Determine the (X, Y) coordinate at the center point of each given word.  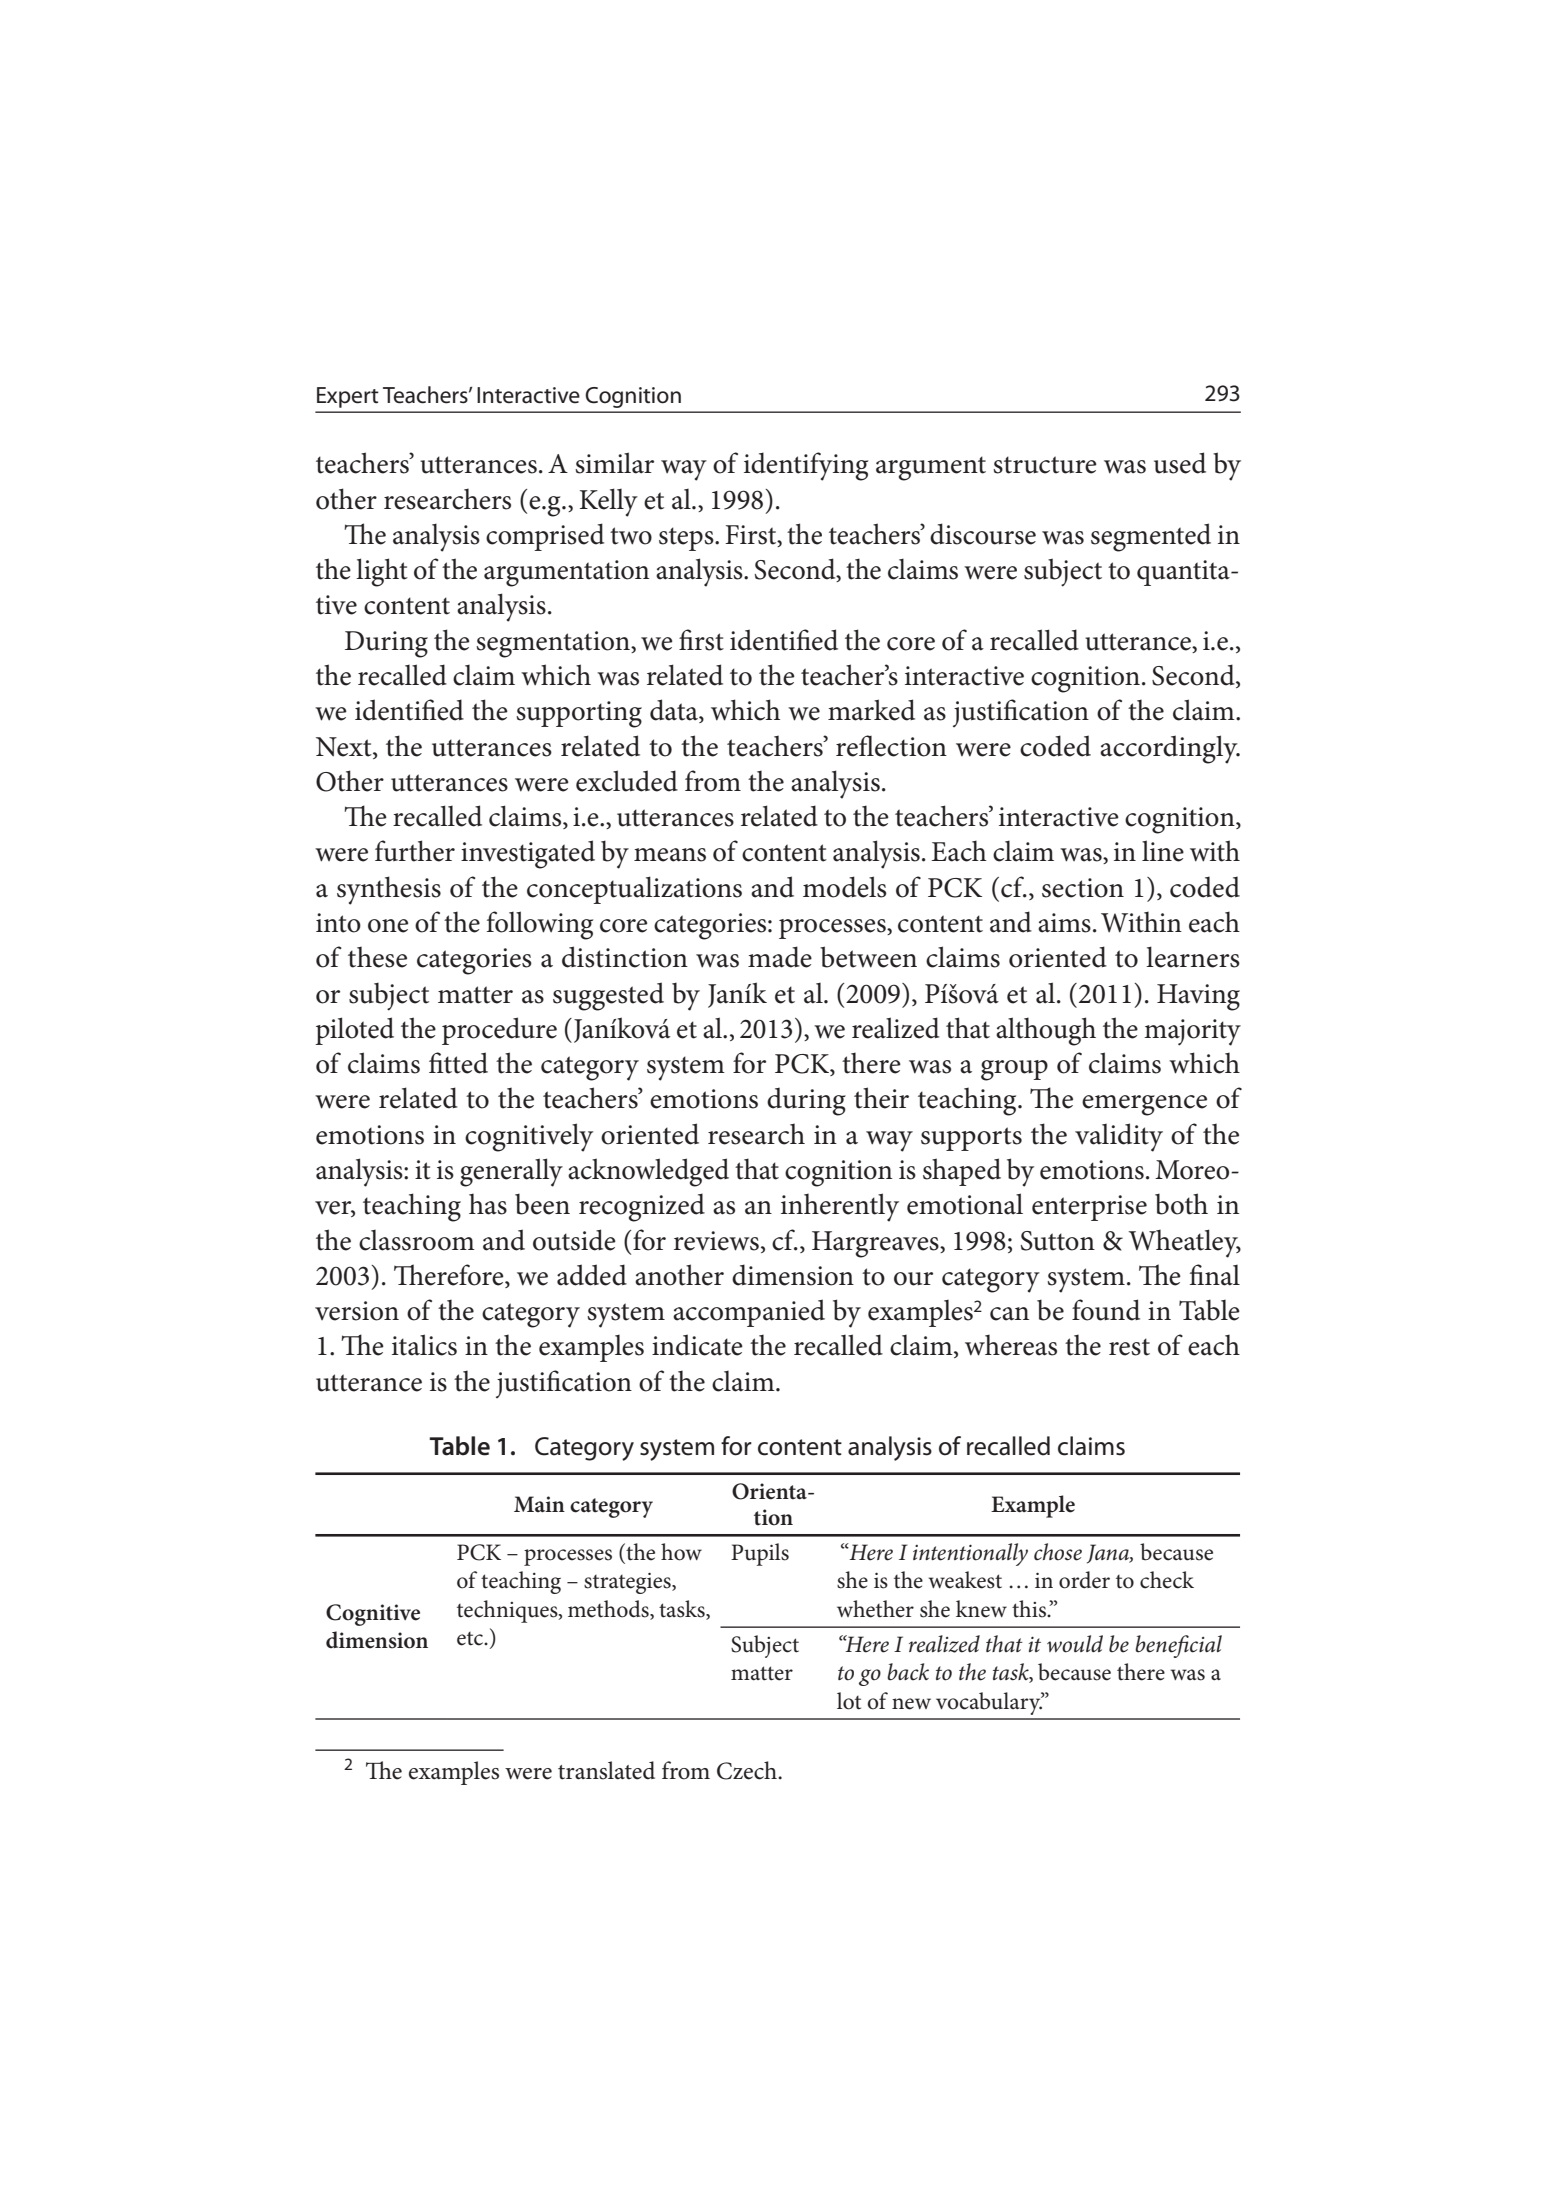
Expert (348, 397)
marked (871, 710)
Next (345, 747)
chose (1058, 1552)
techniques (508, 1611)
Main (539, 1504)
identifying (806, 466)
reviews (716, 1241)
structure (1045, 465)
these (377, 957)
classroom (417, 1240)
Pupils (760, 1554)
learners (1193, 957)
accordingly (1170, 749)
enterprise (1089, 1208)
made (780, 957)
